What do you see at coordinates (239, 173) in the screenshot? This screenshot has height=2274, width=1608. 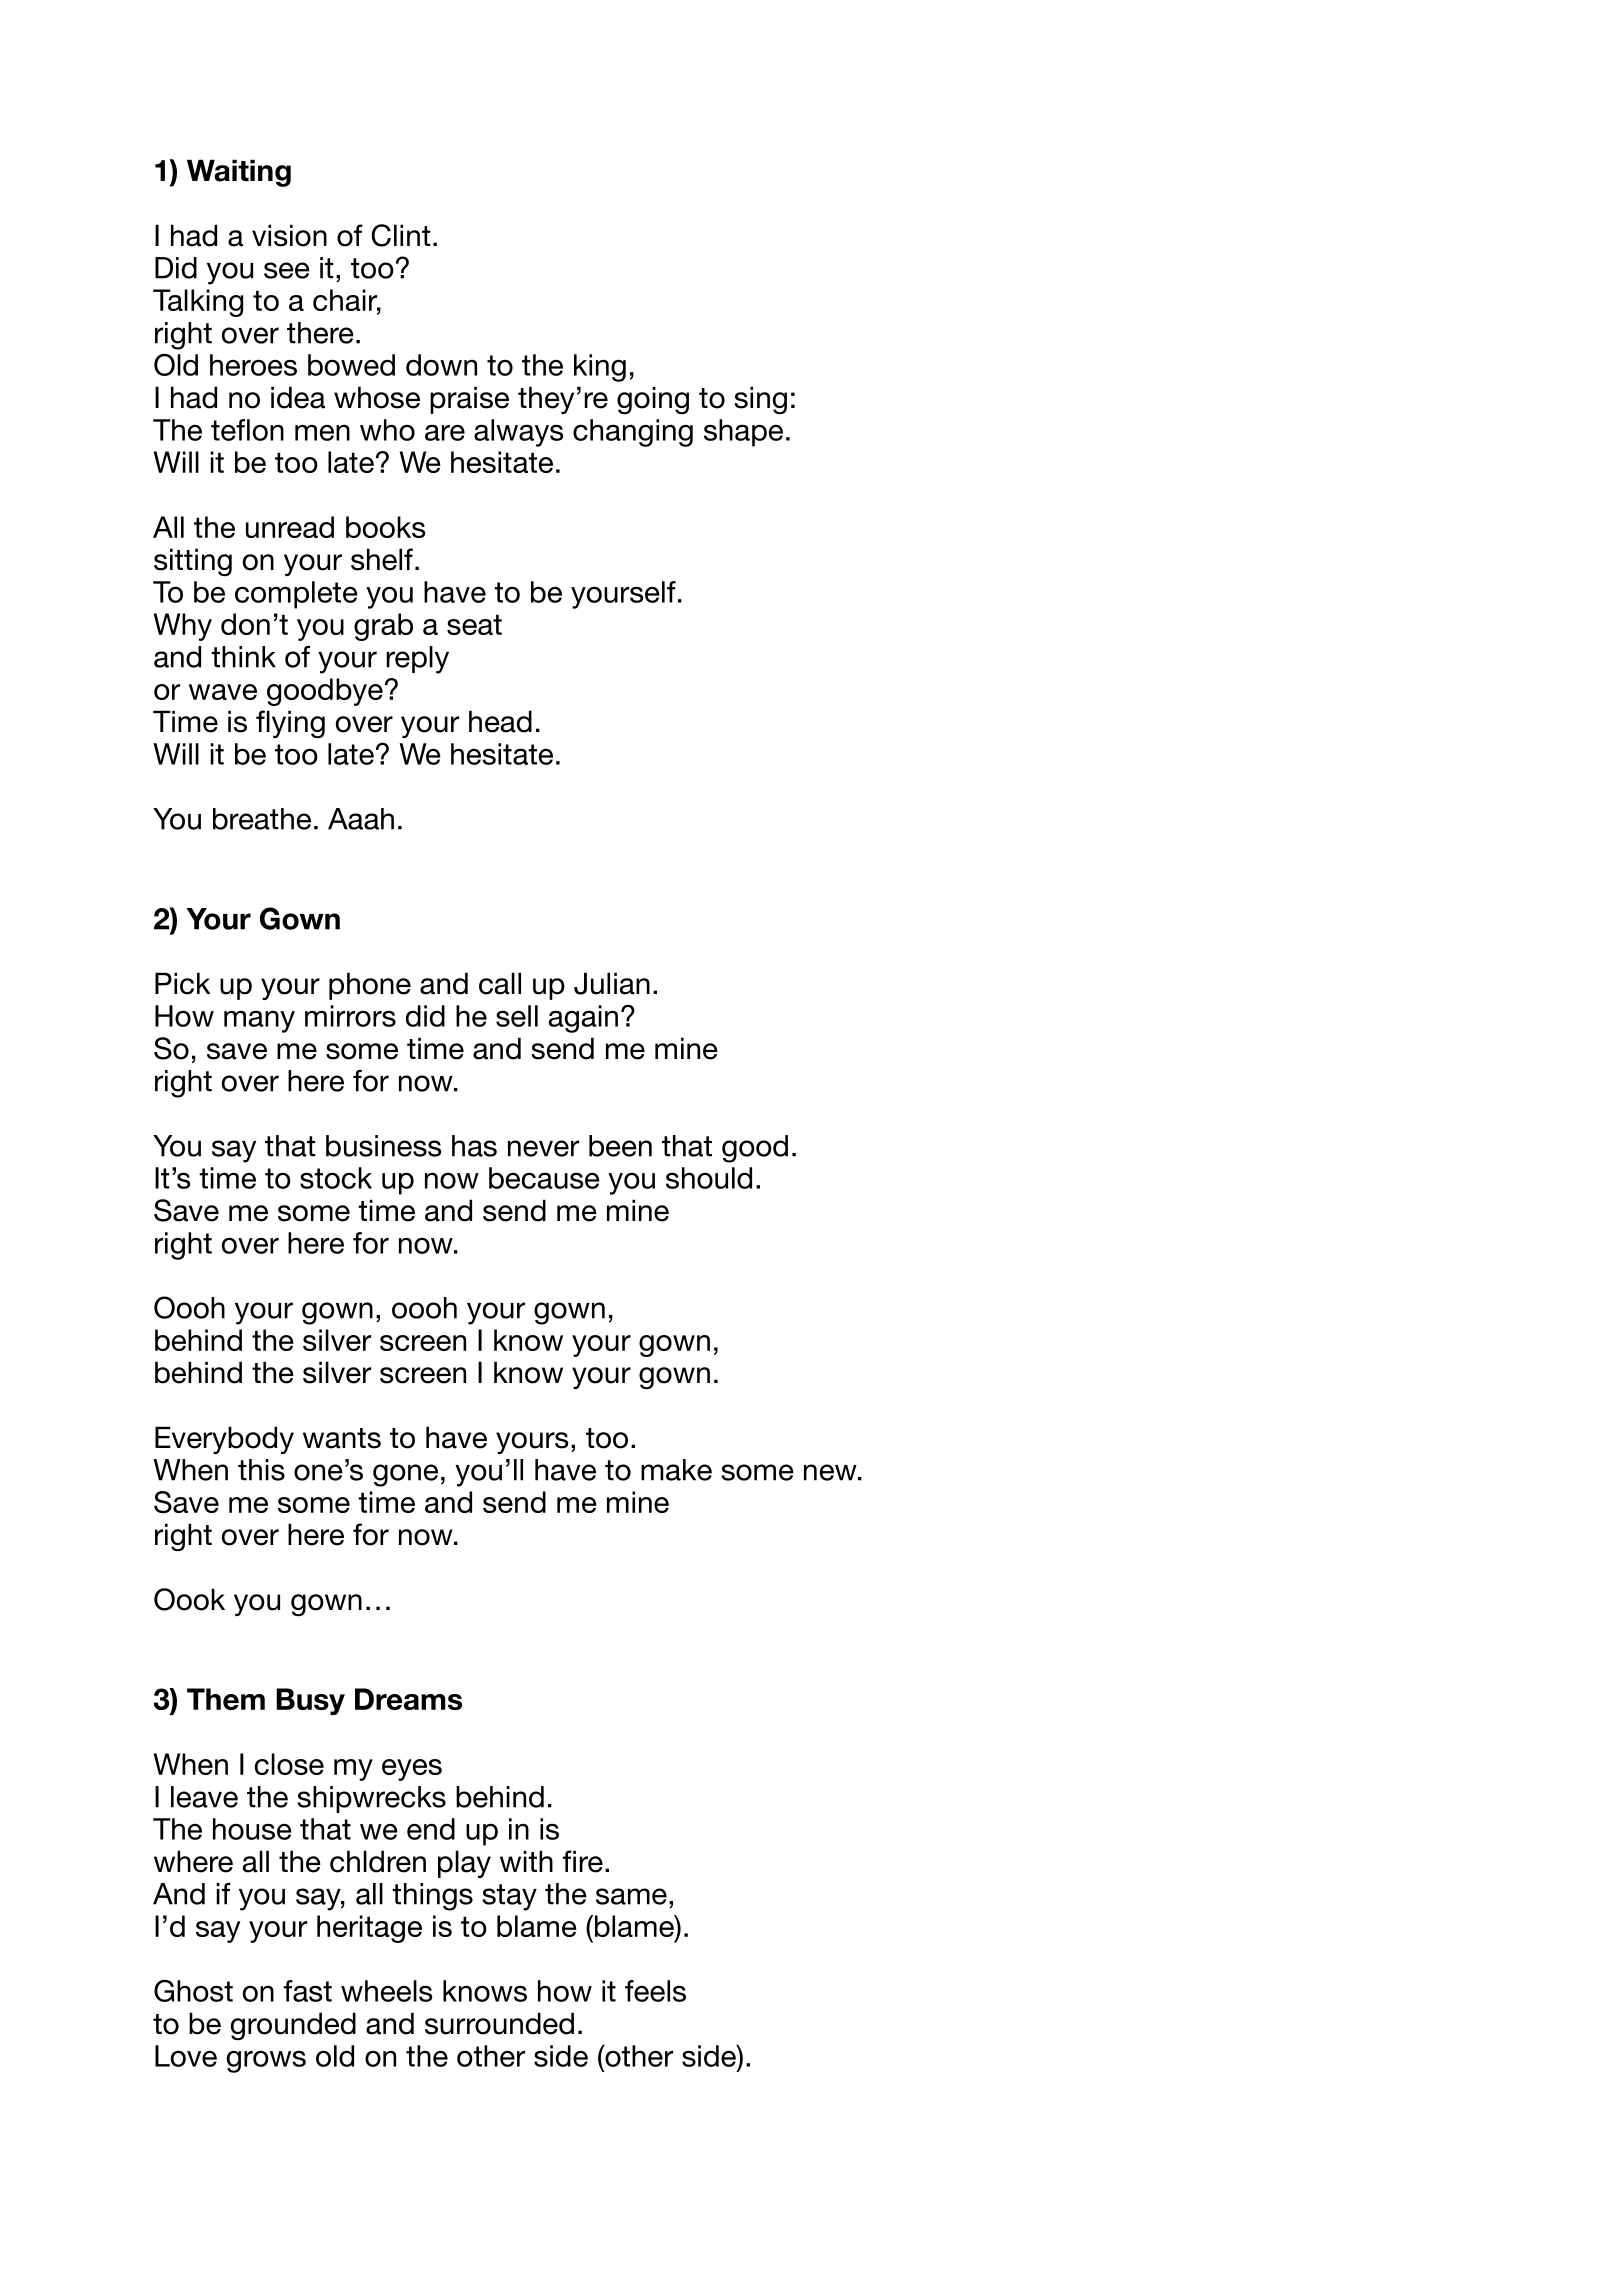 I see `Waiting` at bounding box center [239, 173].
